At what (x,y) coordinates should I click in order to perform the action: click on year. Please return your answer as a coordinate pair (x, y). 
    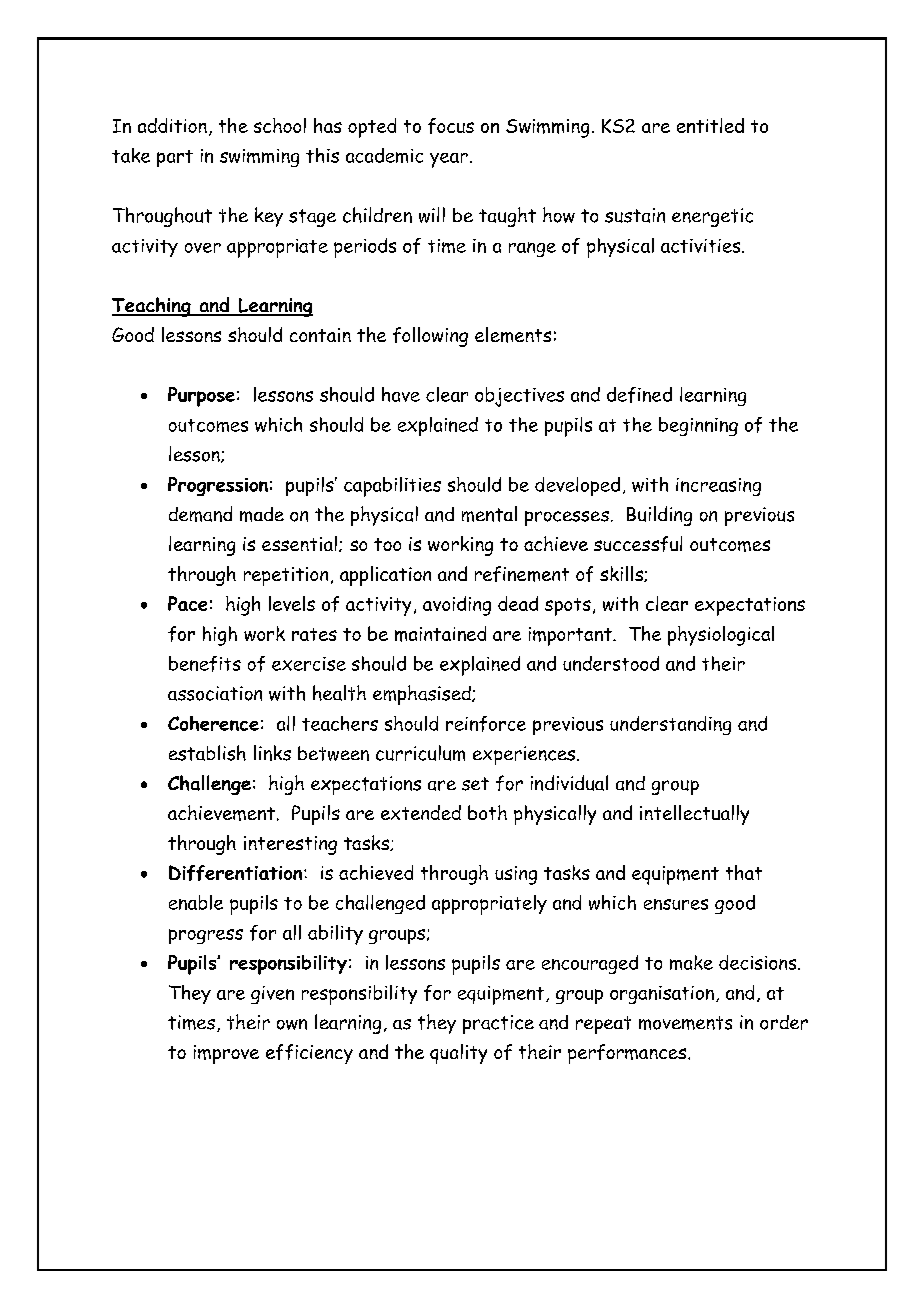
    Looking at the image, I should click on (449, 160).
